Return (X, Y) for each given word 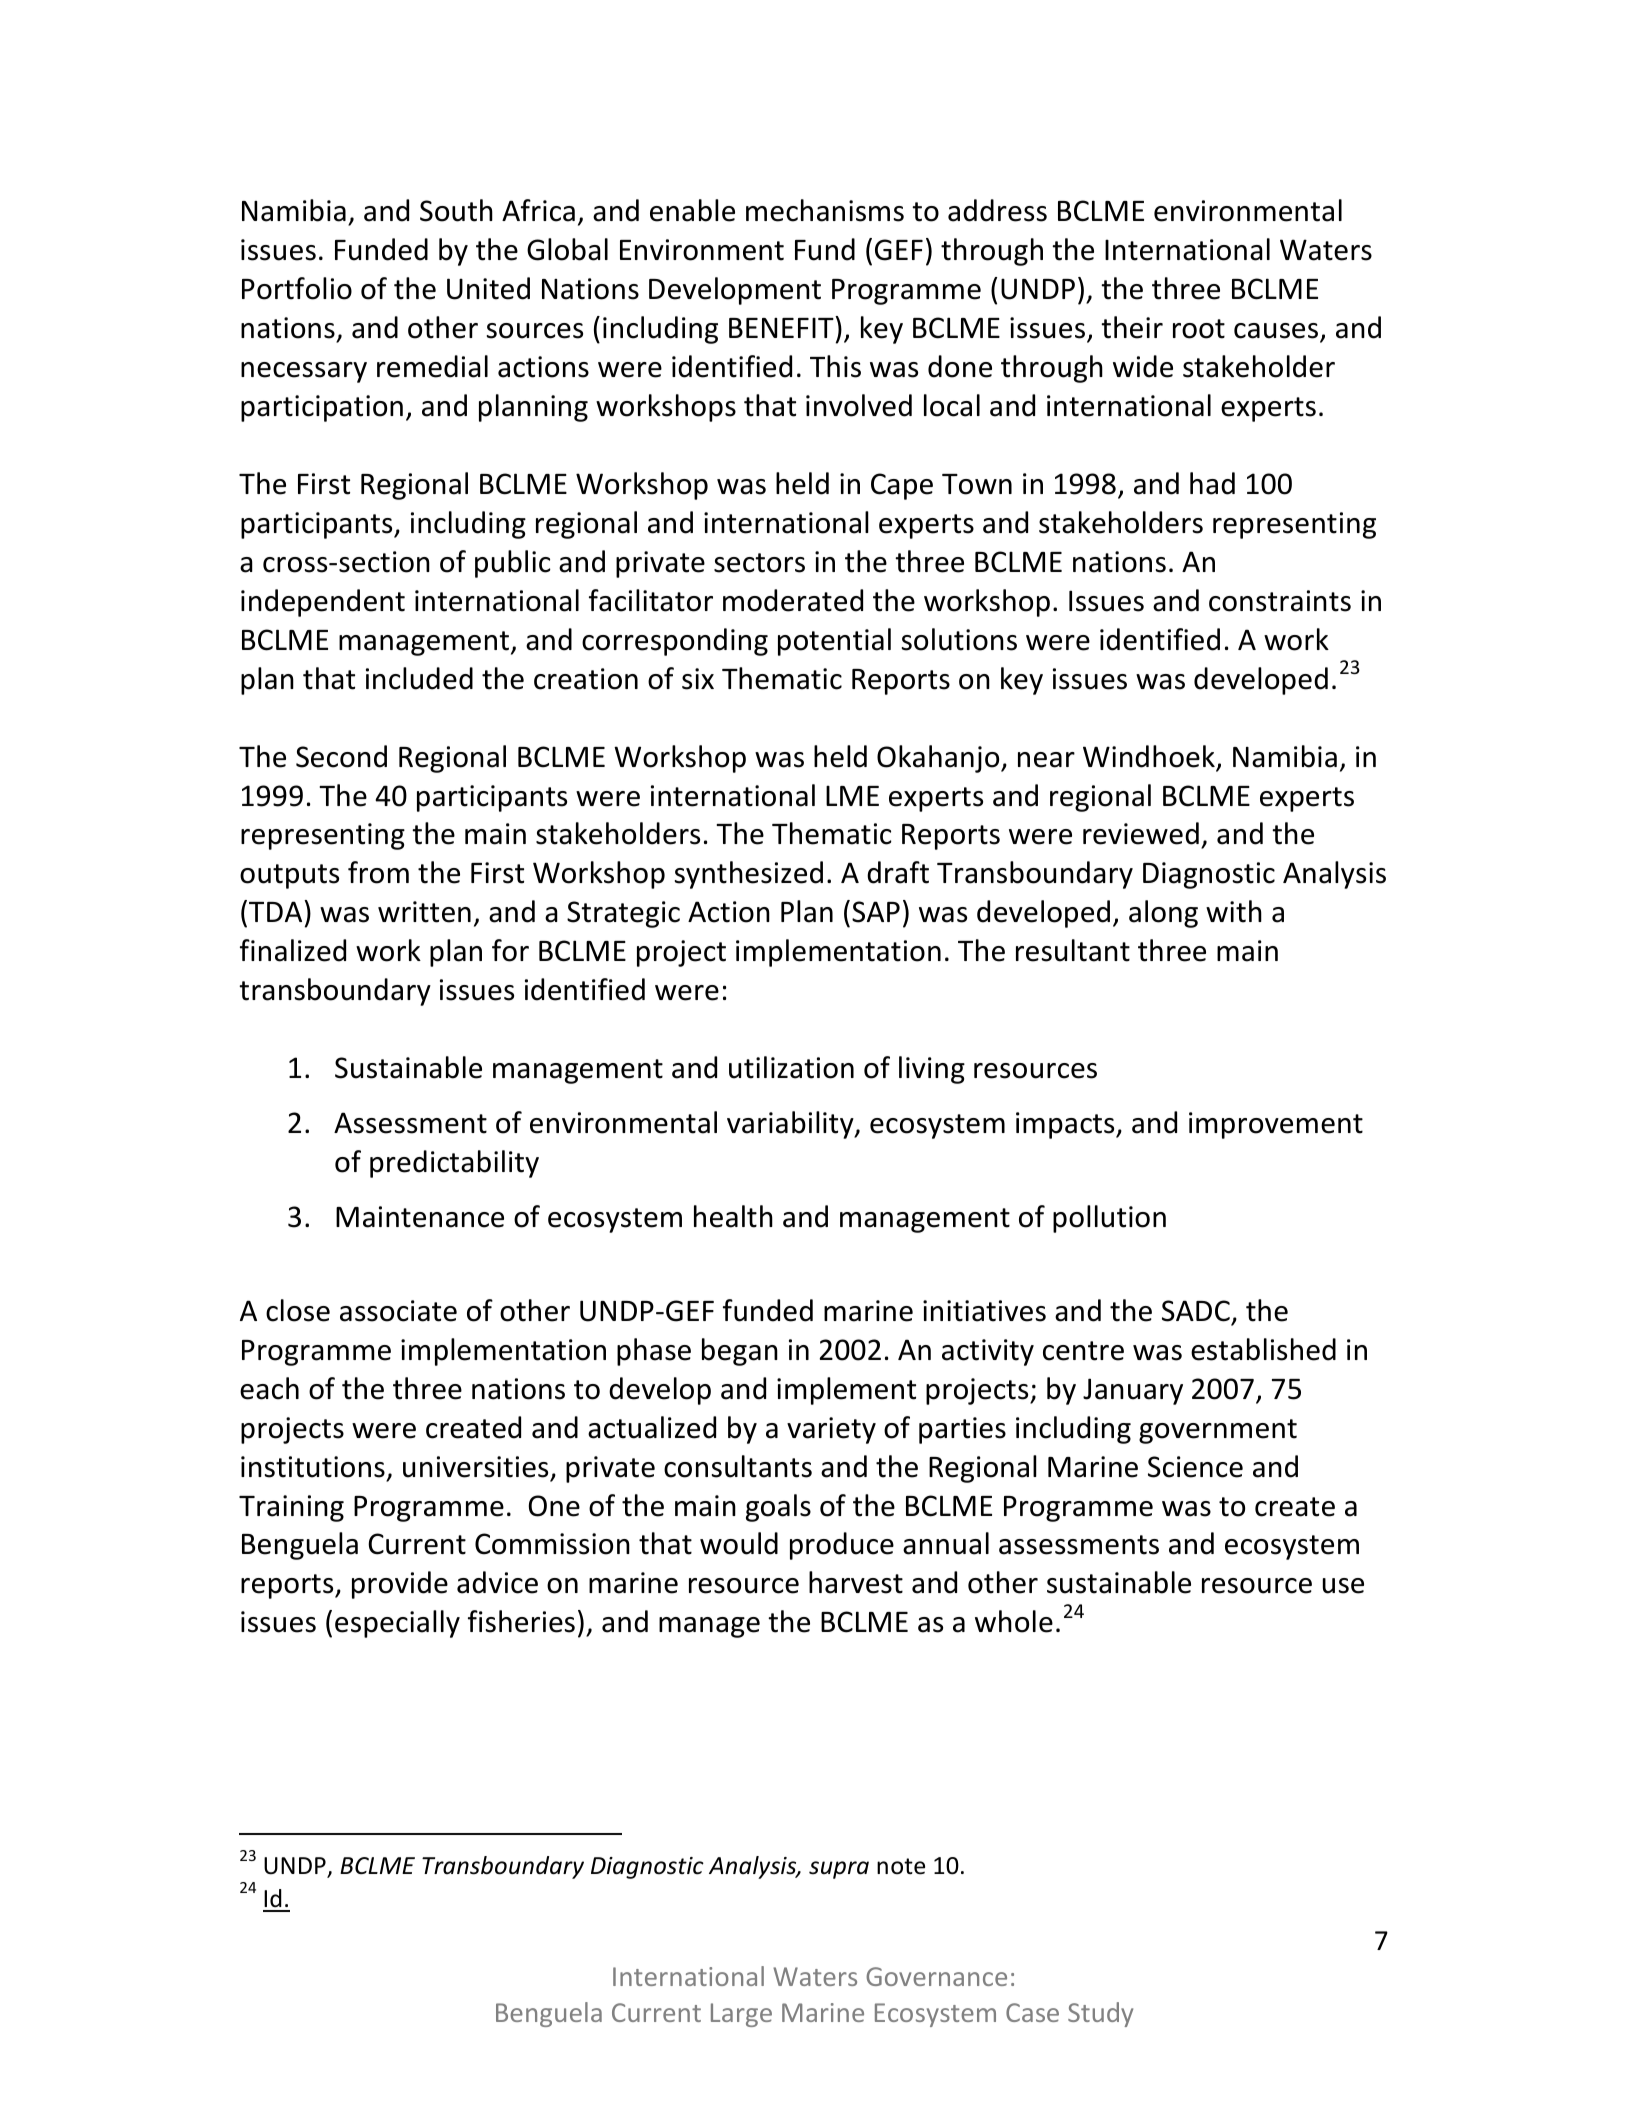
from (378, 872)
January (1133, 1391)
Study (1100, 2014)
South (456, 210)
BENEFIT (782, 327)
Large (741, 2015)
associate (398, 1311)
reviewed (1141, 833)
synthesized (749, 875)
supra (839, 1870)
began (740, 1352)
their (1132, 327)
